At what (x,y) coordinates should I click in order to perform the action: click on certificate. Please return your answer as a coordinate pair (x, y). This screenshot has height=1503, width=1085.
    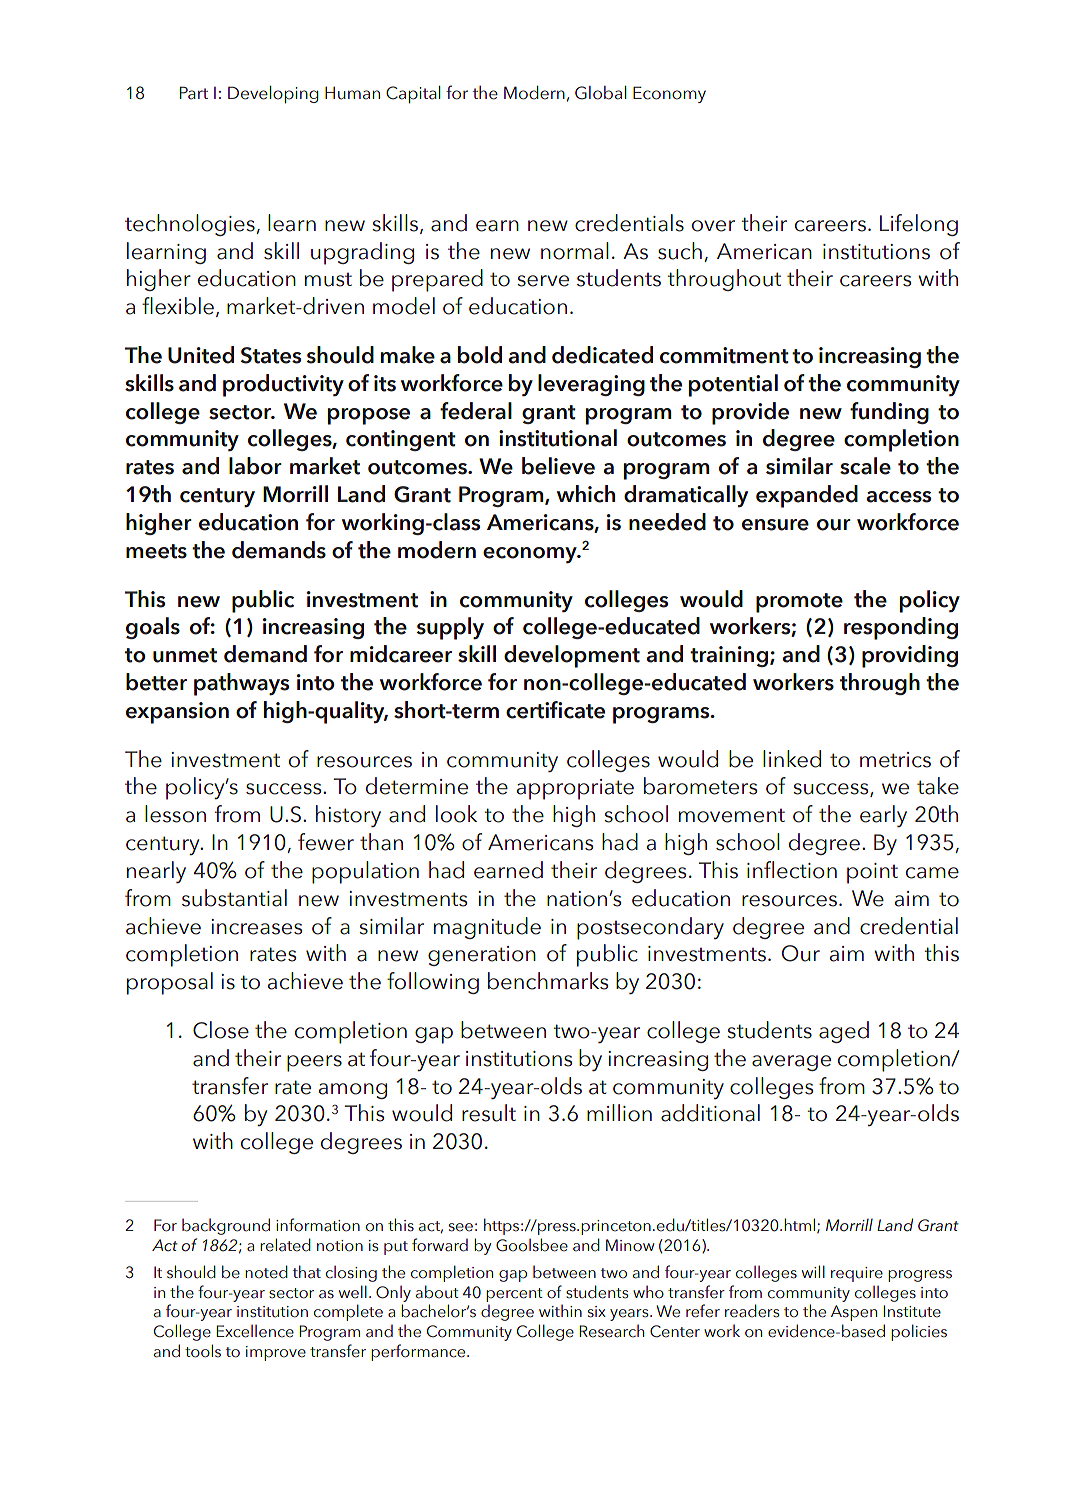
    Looking at the image, I should click on (555, 710).
